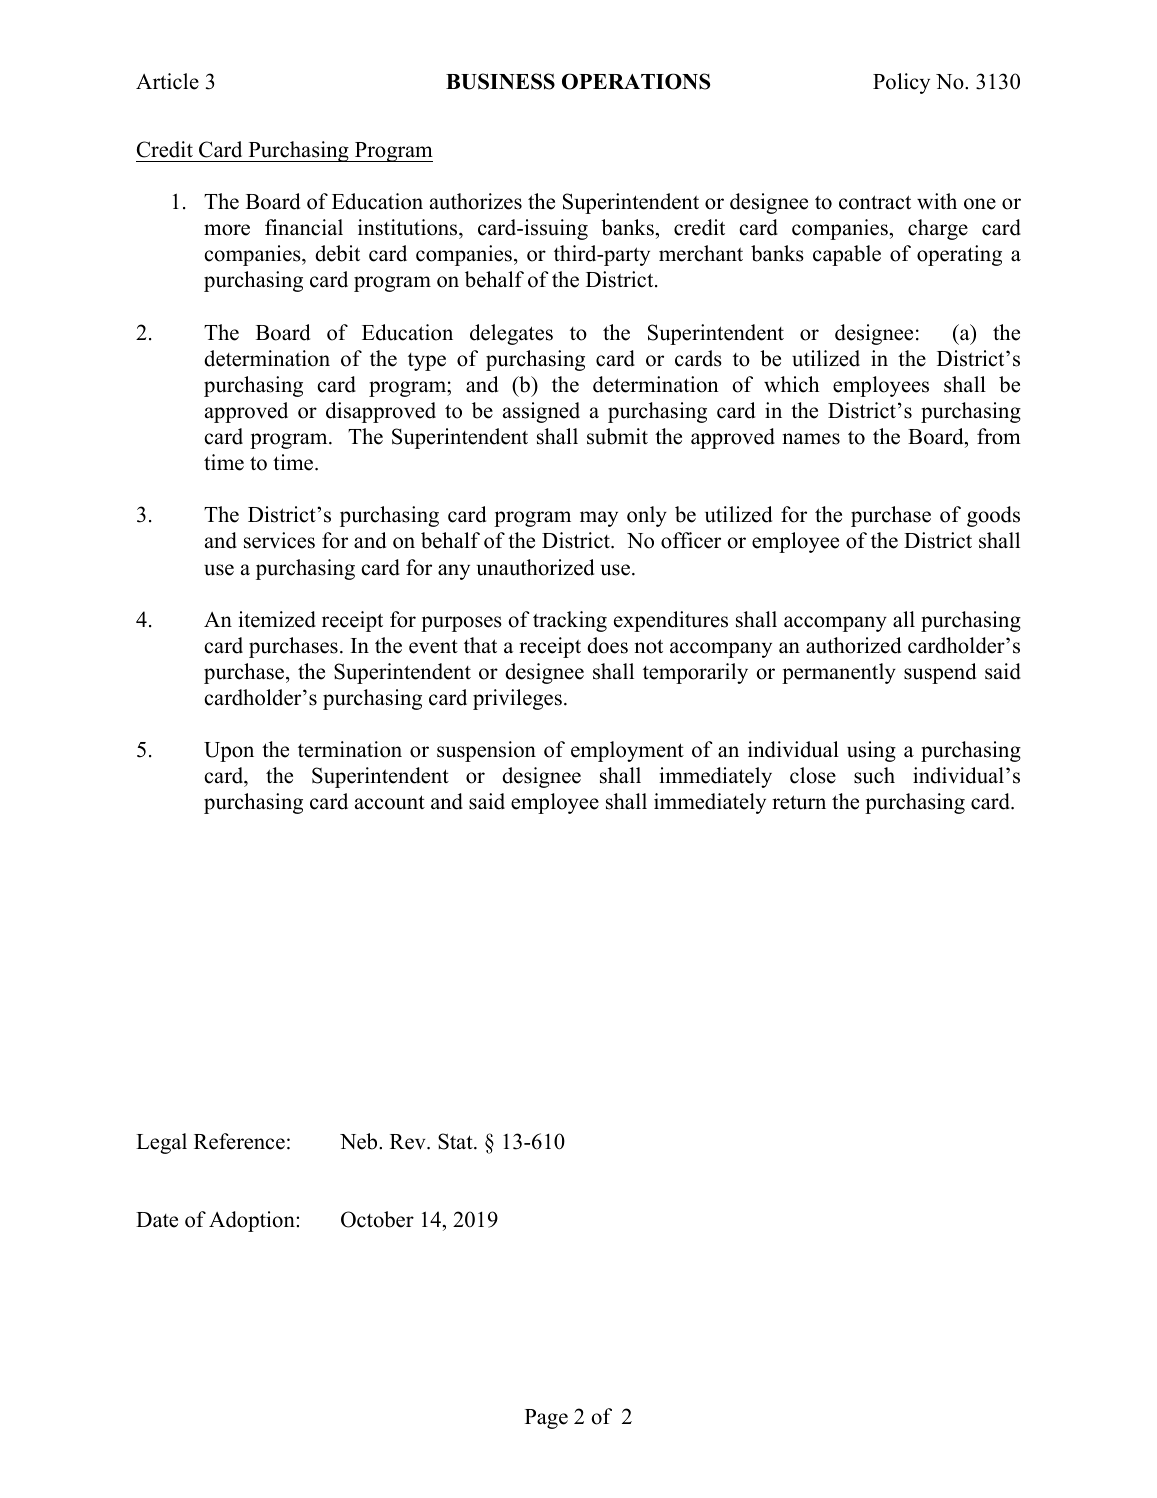  Describe the element at coordinates (456, 1141) in the image. I see `Stat` at that location.
